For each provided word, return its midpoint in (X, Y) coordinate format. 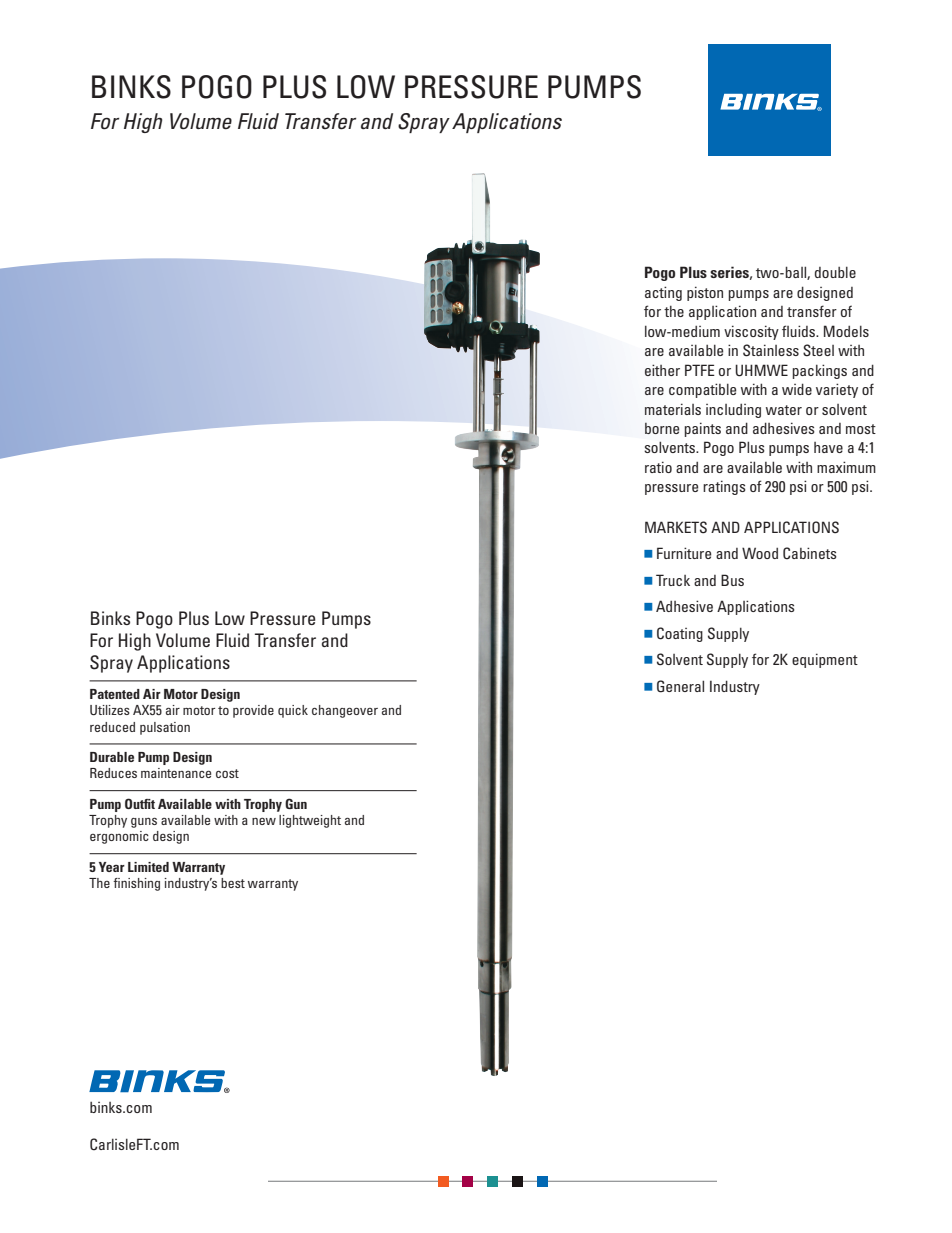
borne (662, 428)
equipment (825, 660)
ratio (658, 467)
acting (663, 293)
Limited (148, 867)
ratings (724, 487)
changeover (345, 711)
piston (705, 293)
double (835, 272)
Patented (115, 694)
